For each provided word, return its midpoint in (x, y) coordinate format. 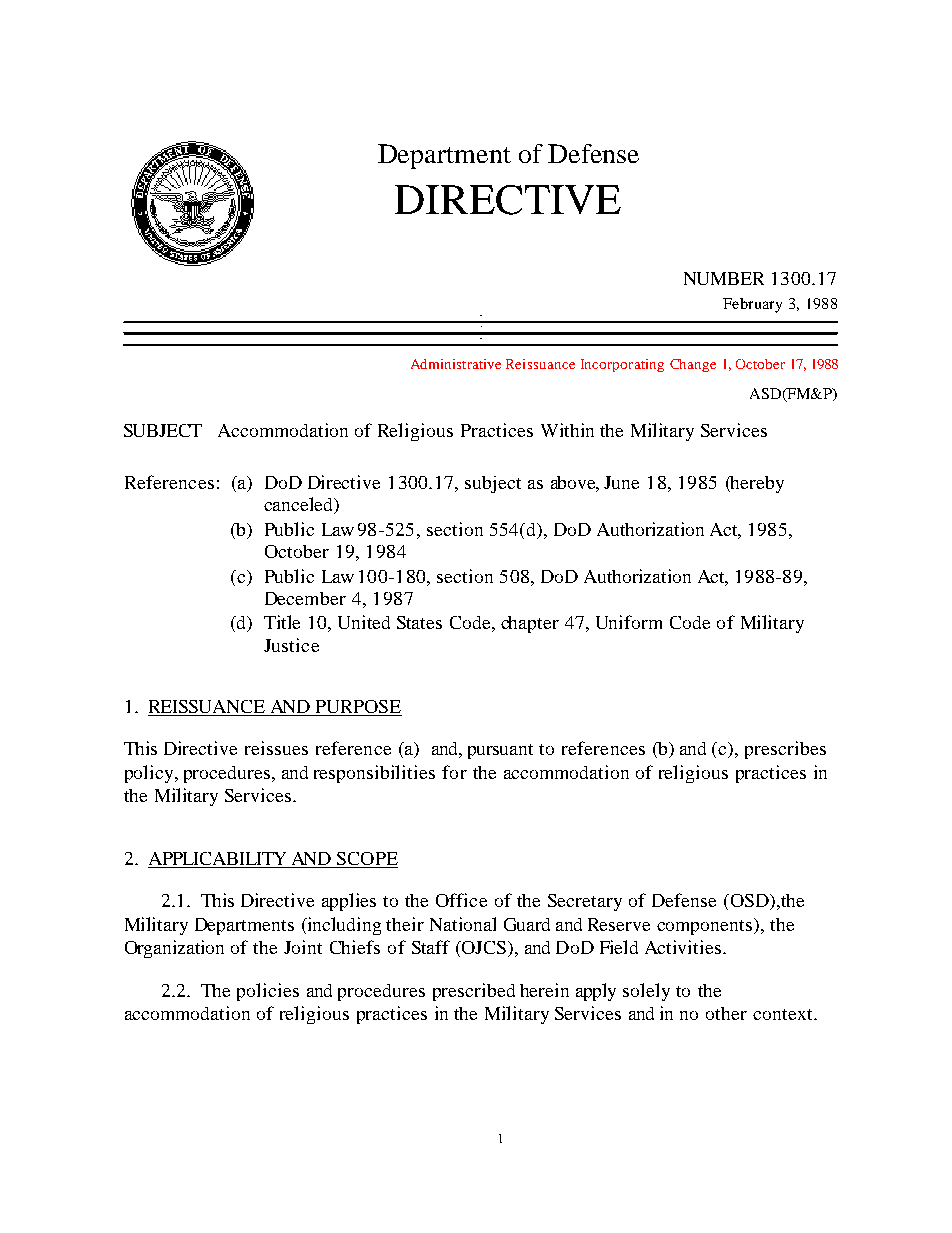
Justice (291, 645)
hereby (756, 484)
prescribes (785, 750)
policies (268, 992)
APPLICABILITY (219, 860)
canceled (299, 505)
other (726, 1013)
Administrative (456, 364)
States (419, 622)
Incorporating (622, 365)
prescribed (474, 992)
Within (567, 430)
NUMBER (724, 278)
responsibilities (374, 774)
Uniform (629, 622)
